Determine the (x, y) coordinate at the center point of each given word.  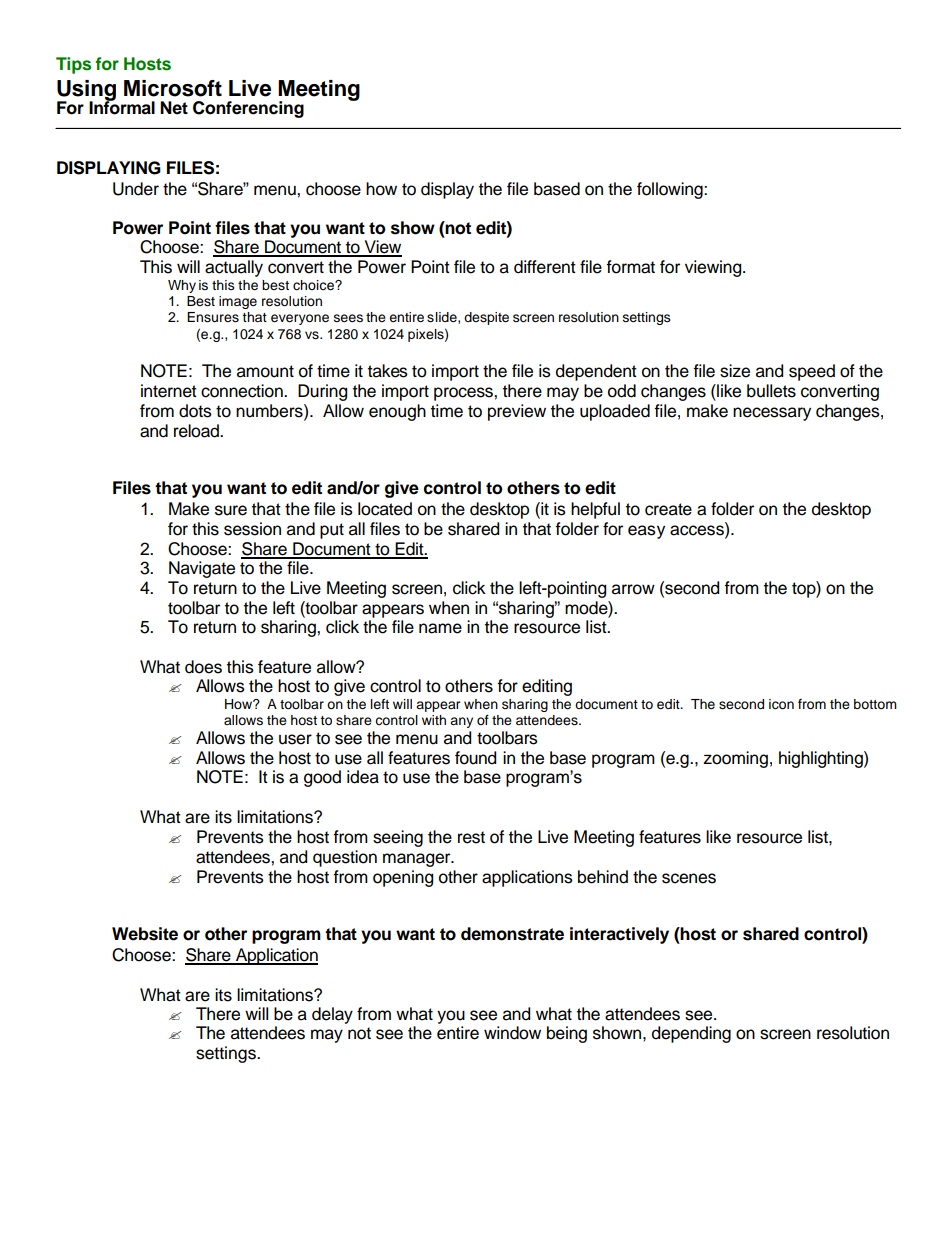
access (698, 529)
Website (145, 934)
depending (691, 1034)
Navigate (202, 569)
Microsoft (173, 88)
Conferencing (248, 109)
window (512, 1033)
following (671, 190)
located (385, 509)
